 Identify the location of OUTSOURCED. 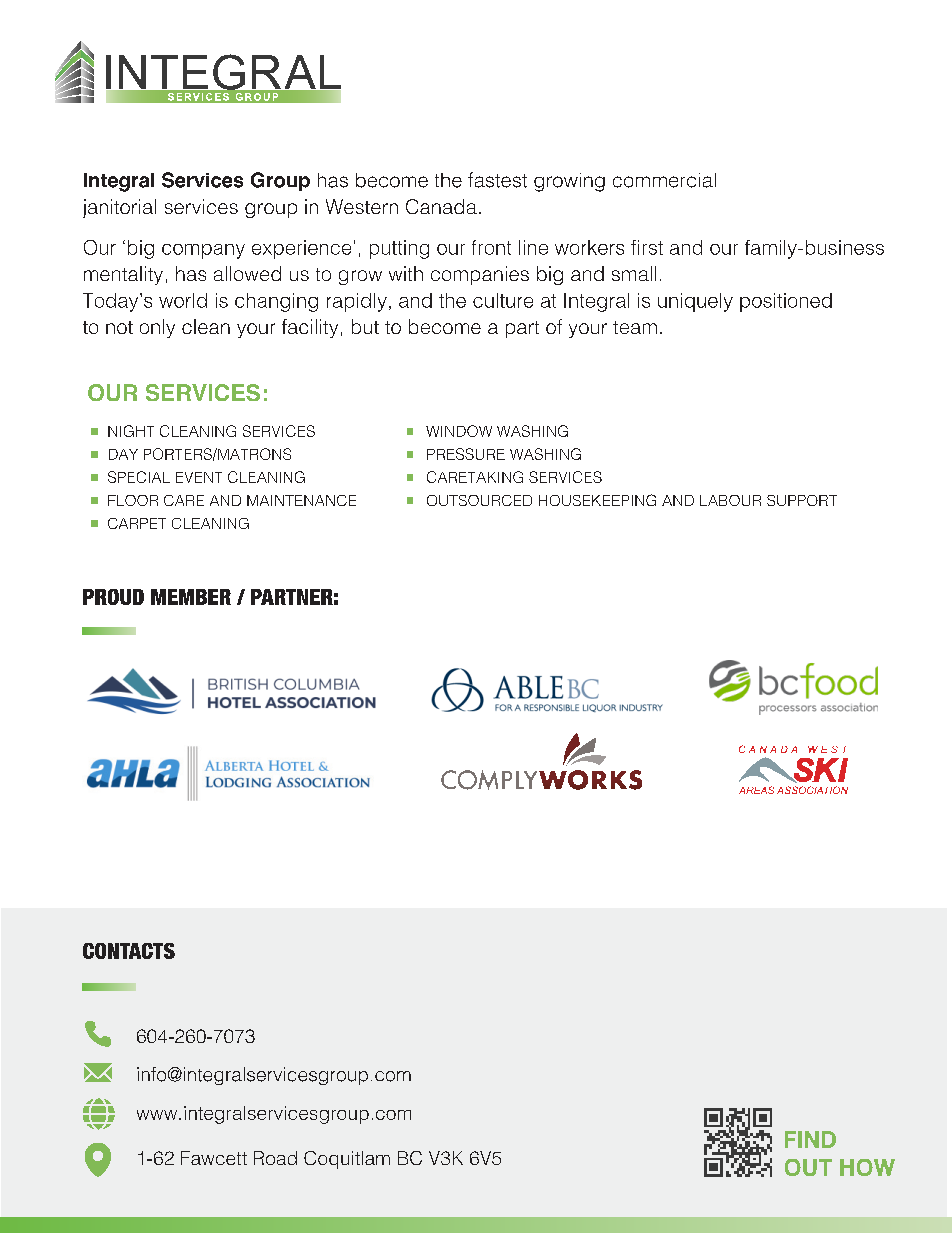
(479, 500).
